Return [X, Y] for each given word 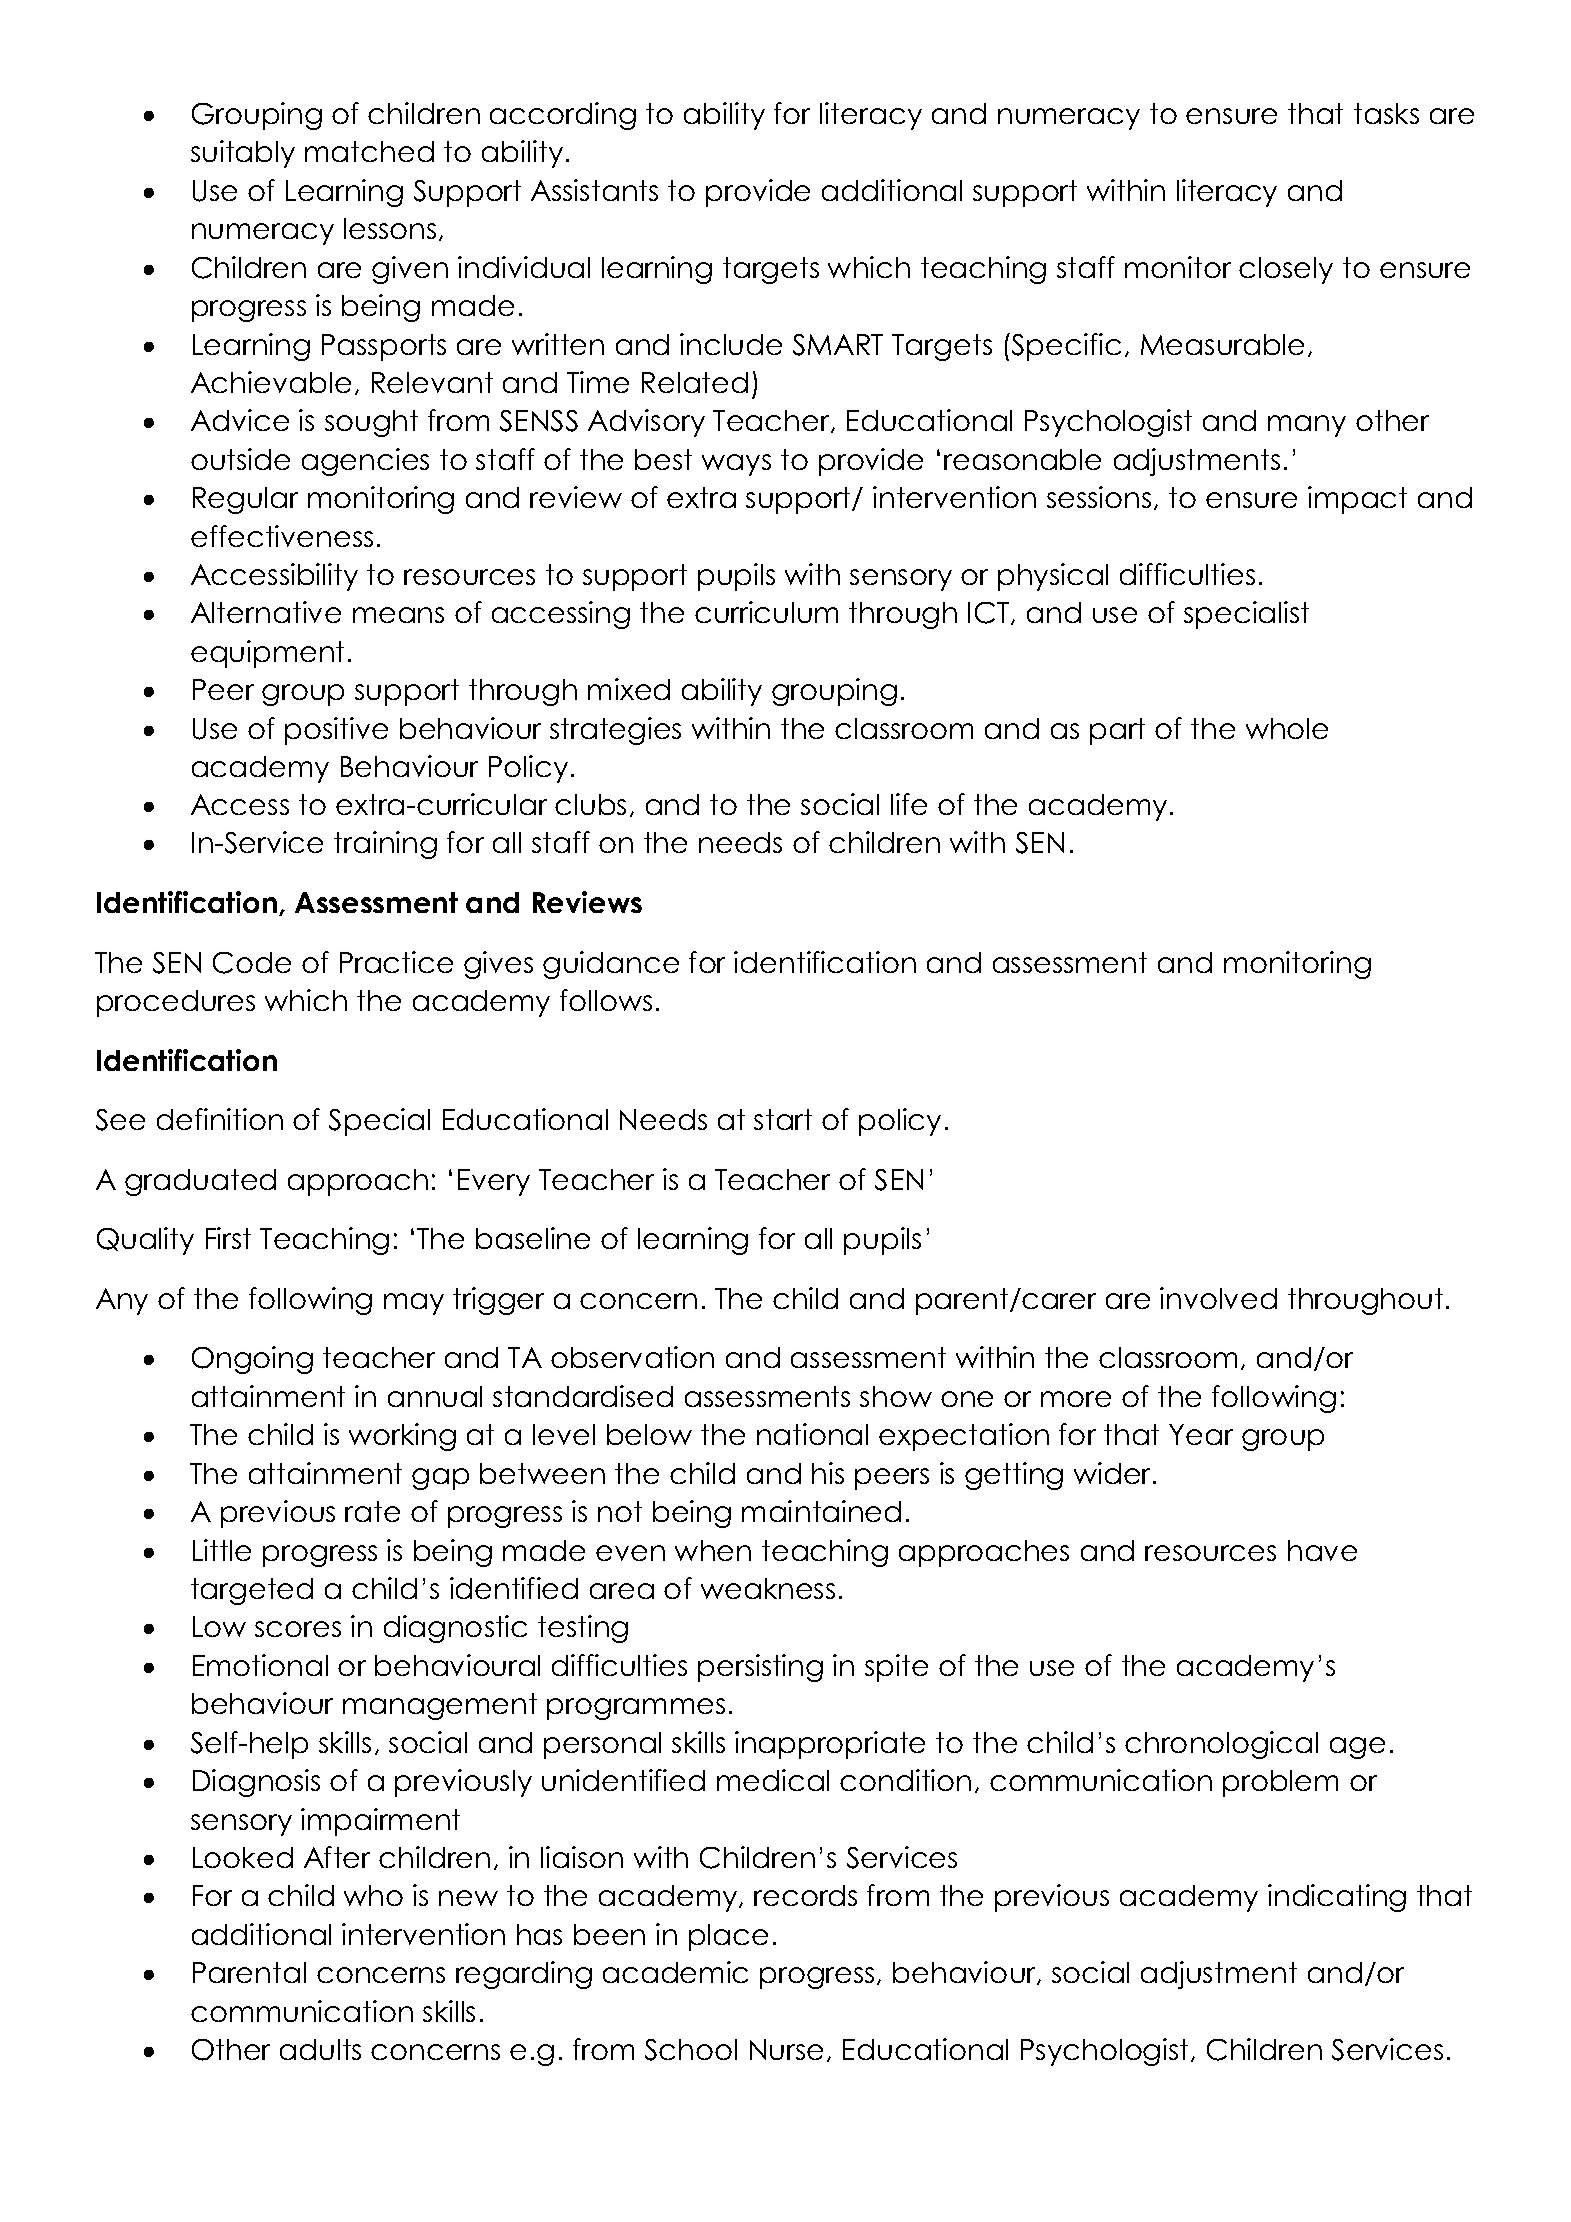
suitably [243, 154]
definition [220, 1119]
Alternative [266, 612]
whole [1287, 728]
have [1322, 1550]
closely [1286, 270]
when [713, 1550]
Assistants [594, 190]
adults [320, 2049]
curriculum [766, 612]
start [783, 1119]
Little [222, 1550]
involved [1218, 1298]
